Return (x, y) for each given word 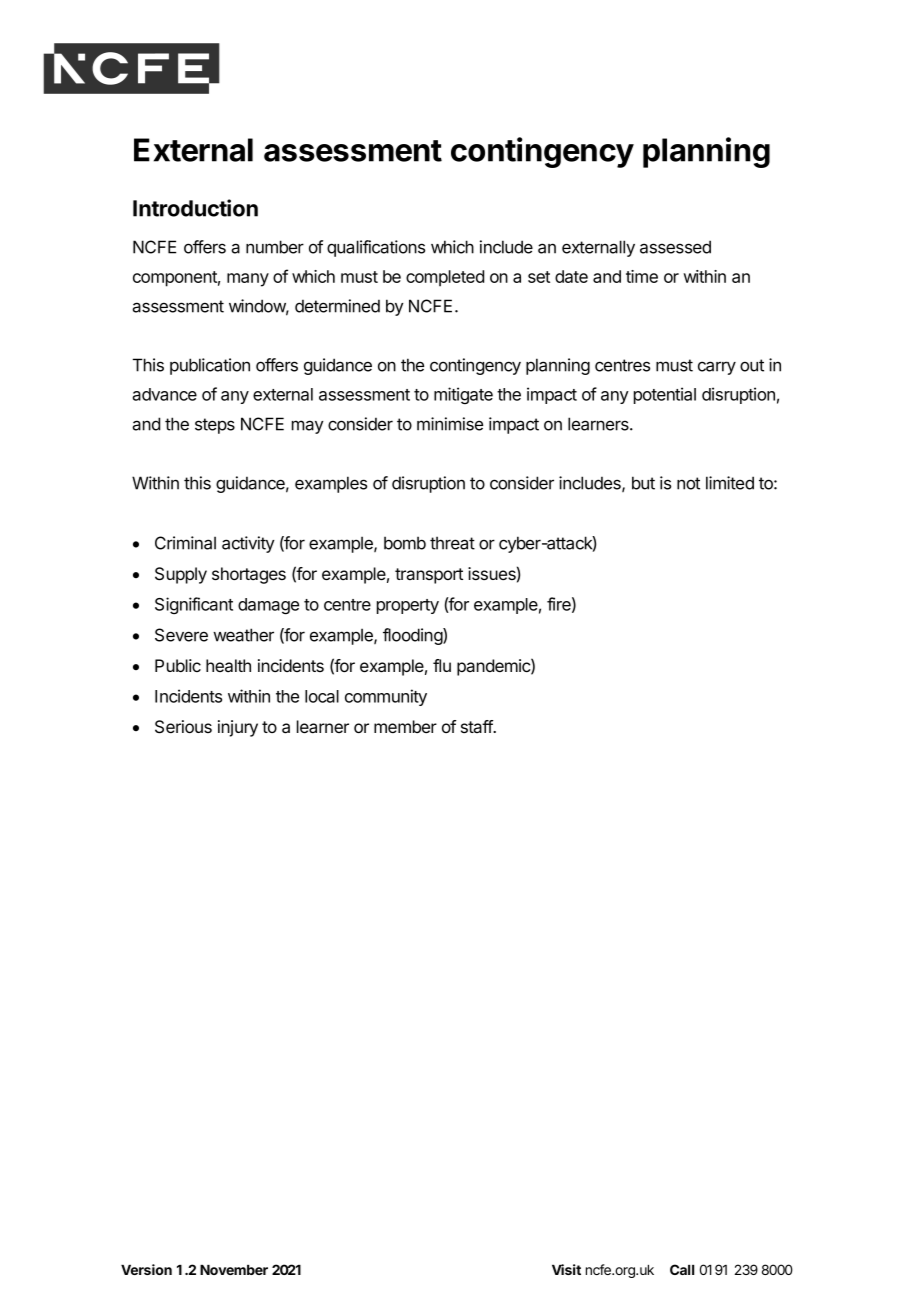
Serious (183, 727)
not (688, 483)
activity (248, 544)
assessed (675, 247)
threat (452, 543)
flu (442, 665)
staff (477, 726)
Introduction (195, 208)
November (234, 1270)
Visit (566, 1269)
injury (238, 728)
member (405, 726)
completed (445, 278)
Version (146, 1269)
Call (682, 1269)
